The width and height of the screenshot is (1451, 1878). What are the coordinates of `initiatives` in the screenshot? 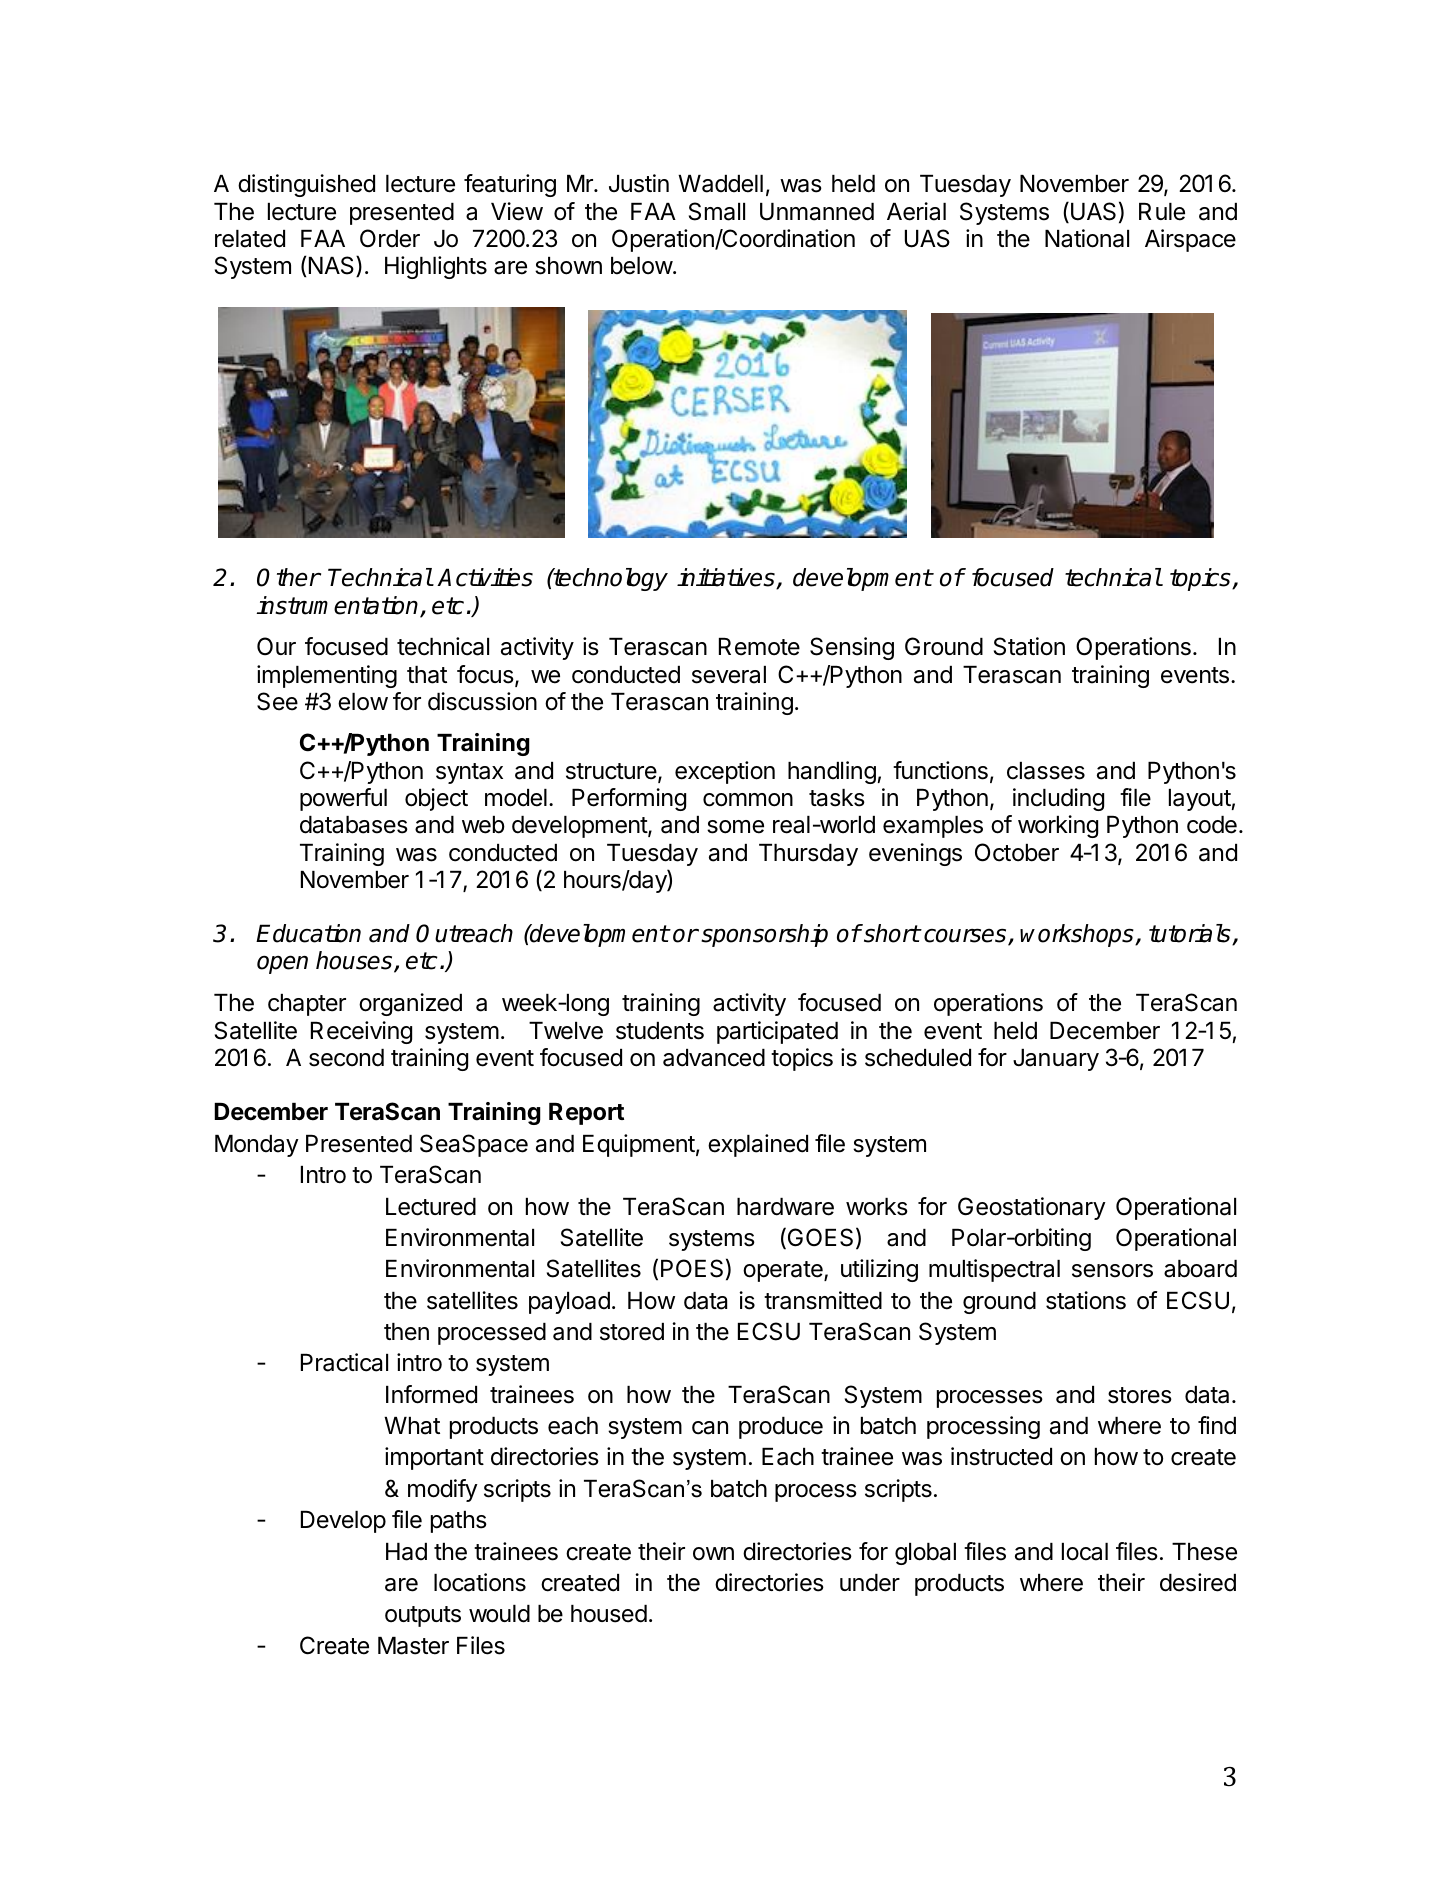 It's located at (727, 578).
